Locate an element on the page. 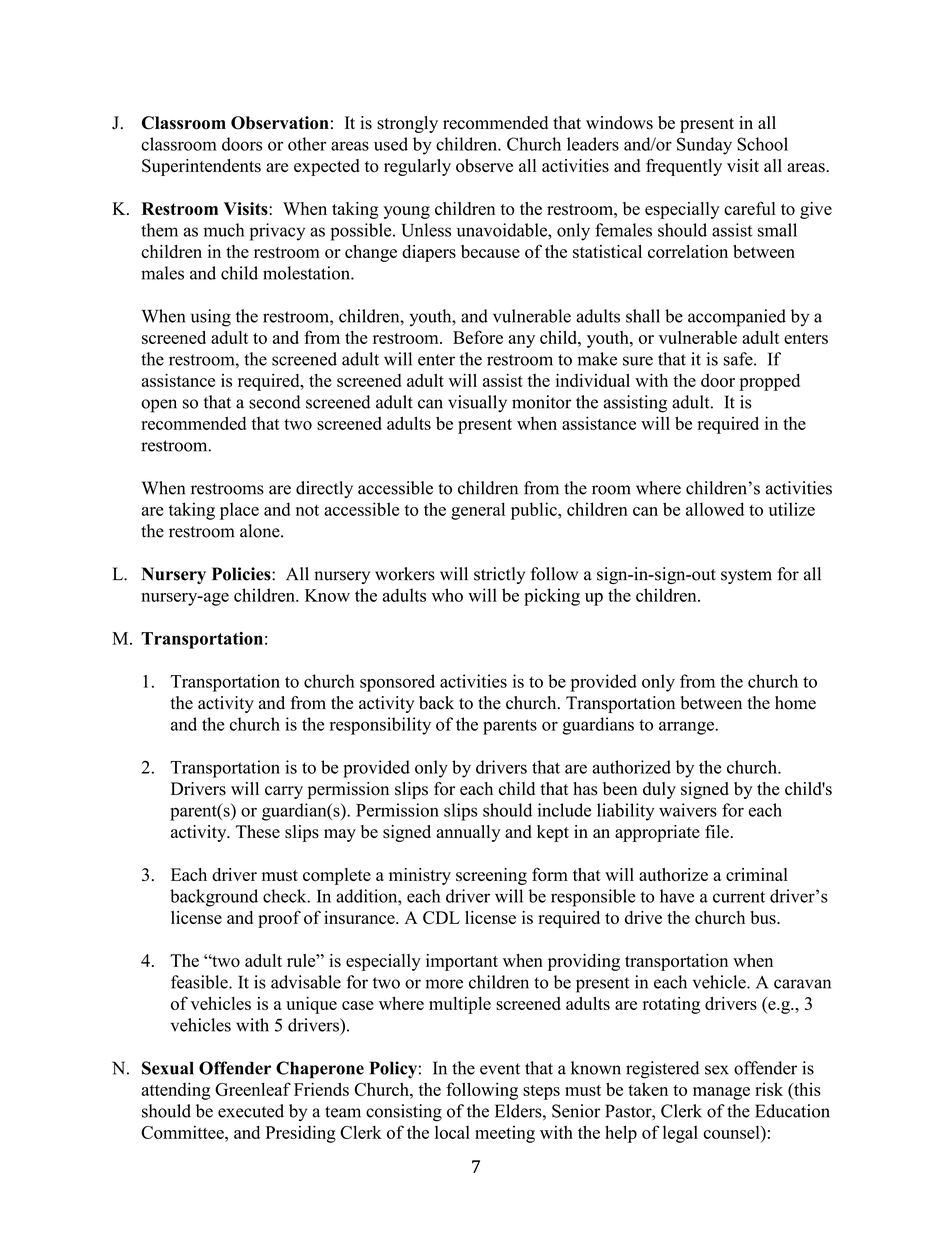 The height and width of the image is (1233, 952). allowed is located at coordinates (715, 509).
